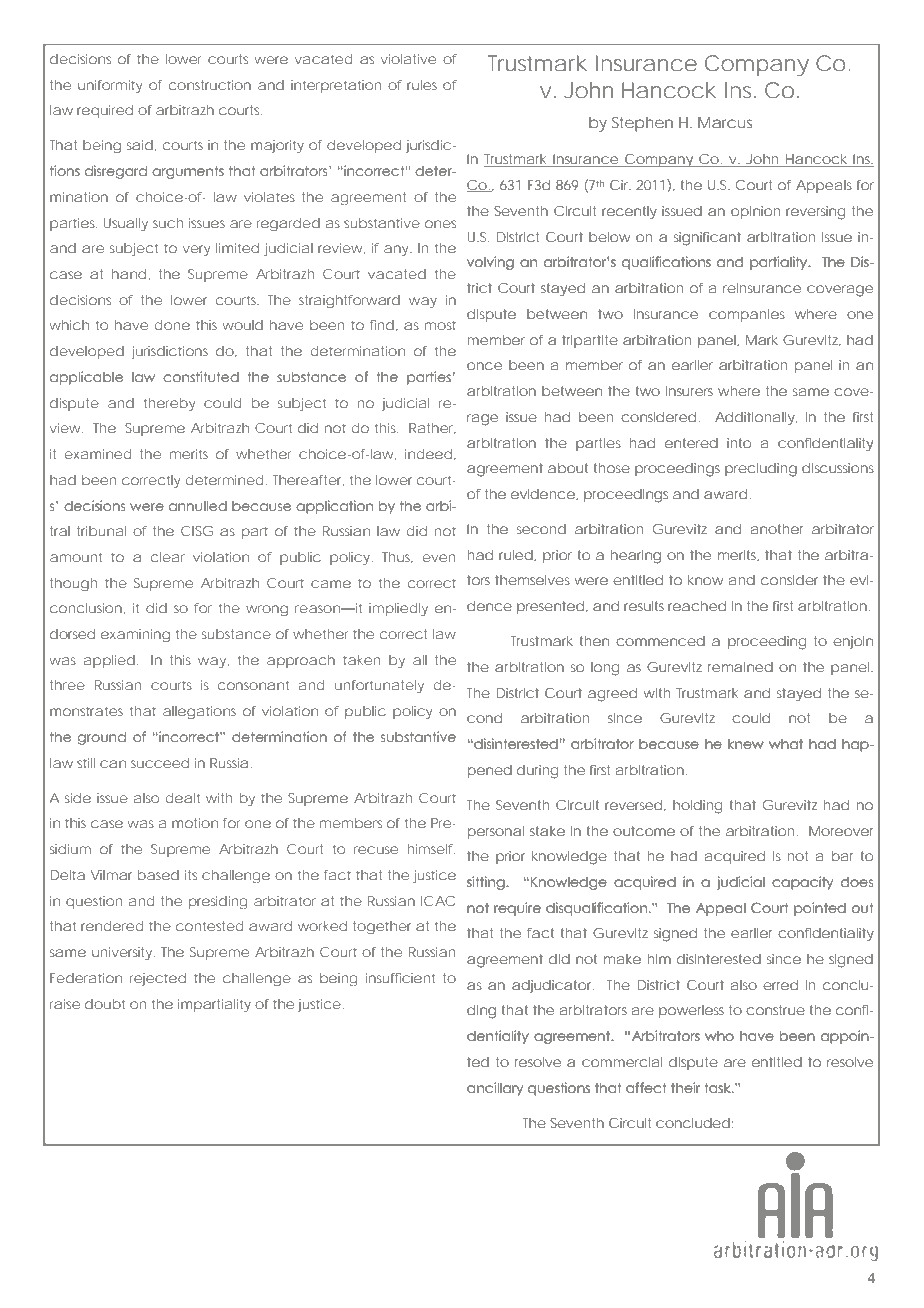 The width and height of the image is (924, 1308). I want to click on who, so click(719, 1036).
